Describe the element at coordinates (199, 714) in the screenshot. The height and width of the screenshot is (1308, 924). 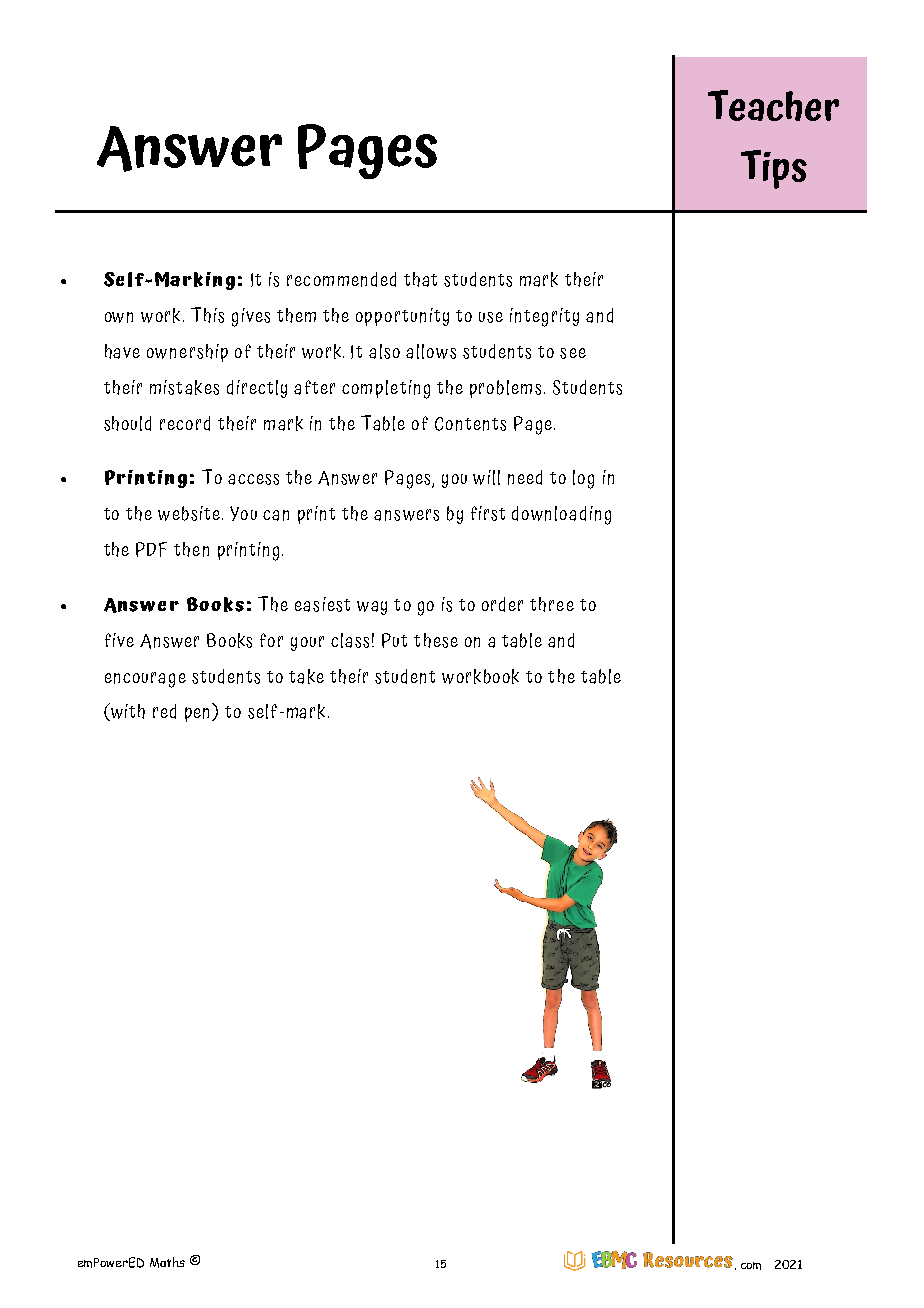
I see `pen` at that location.
